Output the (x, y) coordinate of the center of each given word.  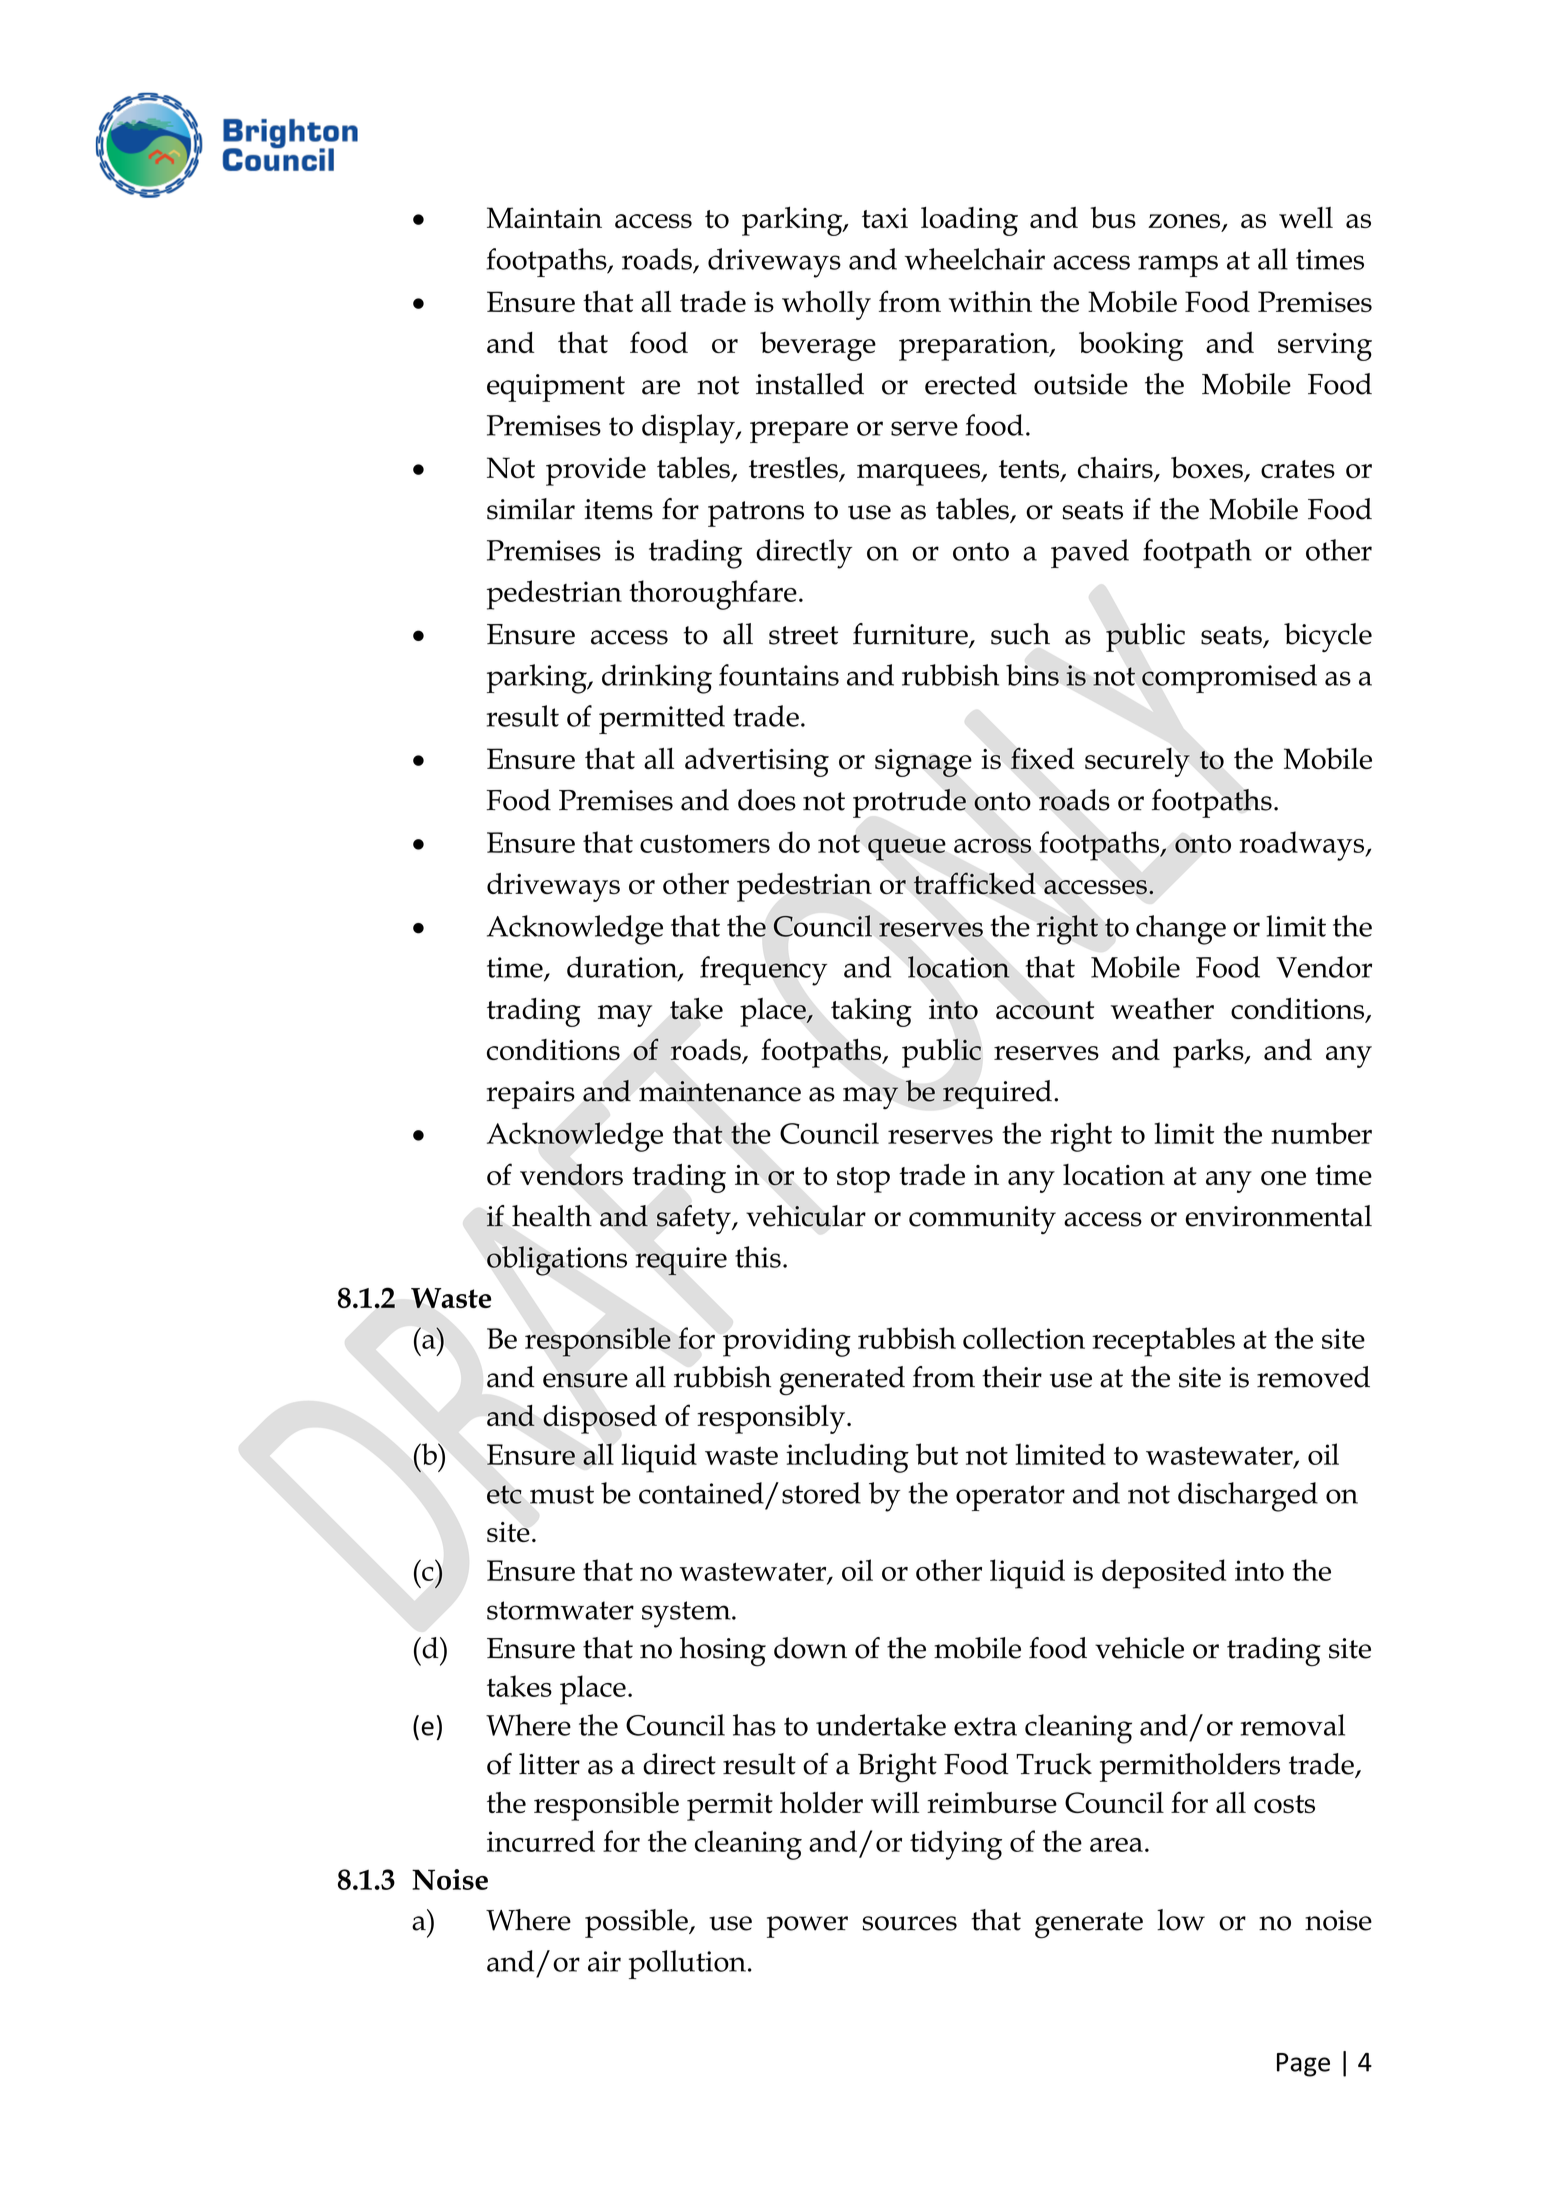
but (937, 1454)
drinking (657, 679)
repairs (530, 1095)
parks (1209, 1053)
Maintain (544, 217)
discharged (1248, 1497)
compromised (1229, 678)
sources (910, 1923)
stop (863, 1180)
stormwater (560, 1610)
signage (923, 763)
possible (637, 1923)
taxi (885, 218)
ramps (1178, 266)
